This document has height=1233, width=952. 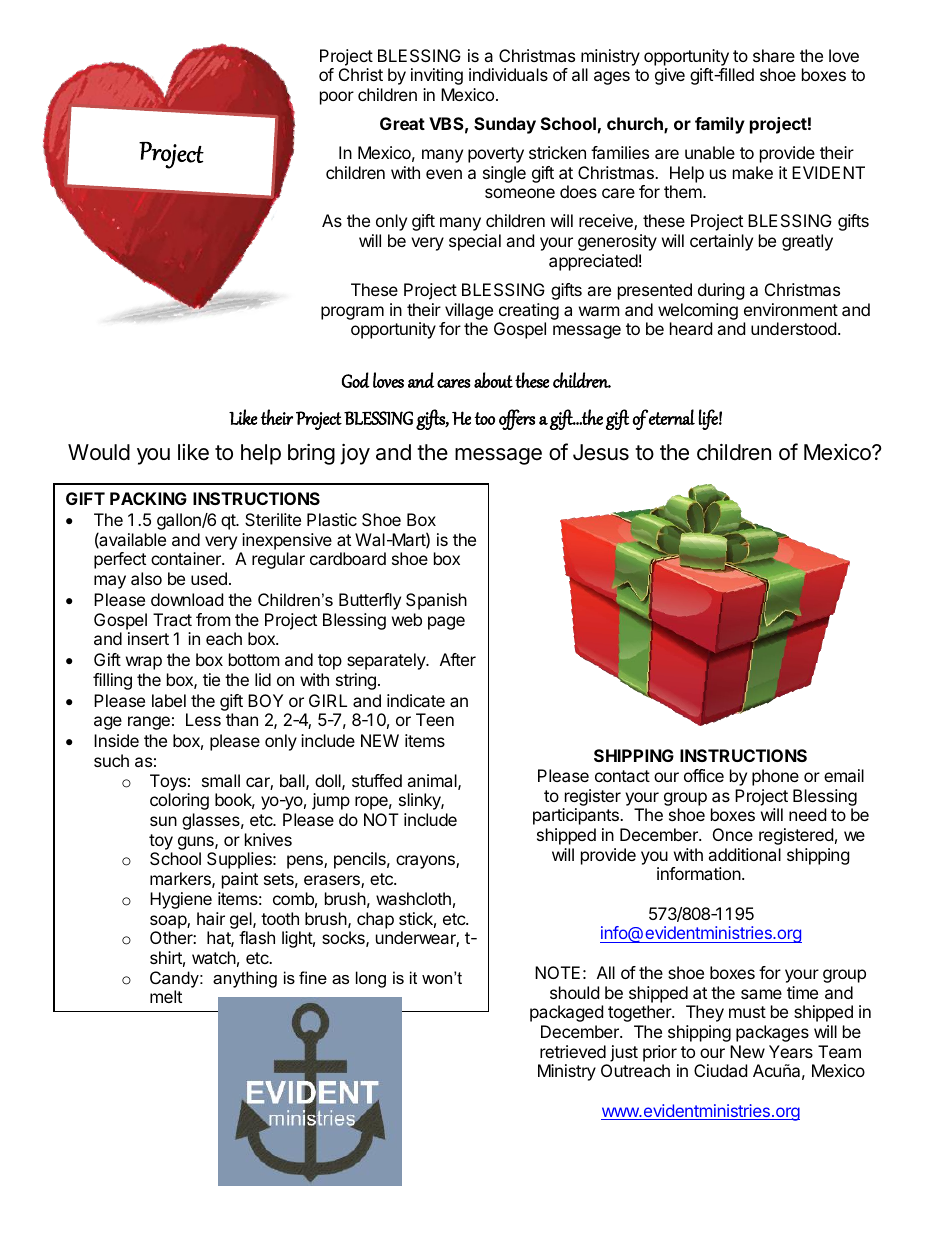 What do you see at coordinates (187, 558) in the document?
I see `container` at bounding box center [187, 558].
